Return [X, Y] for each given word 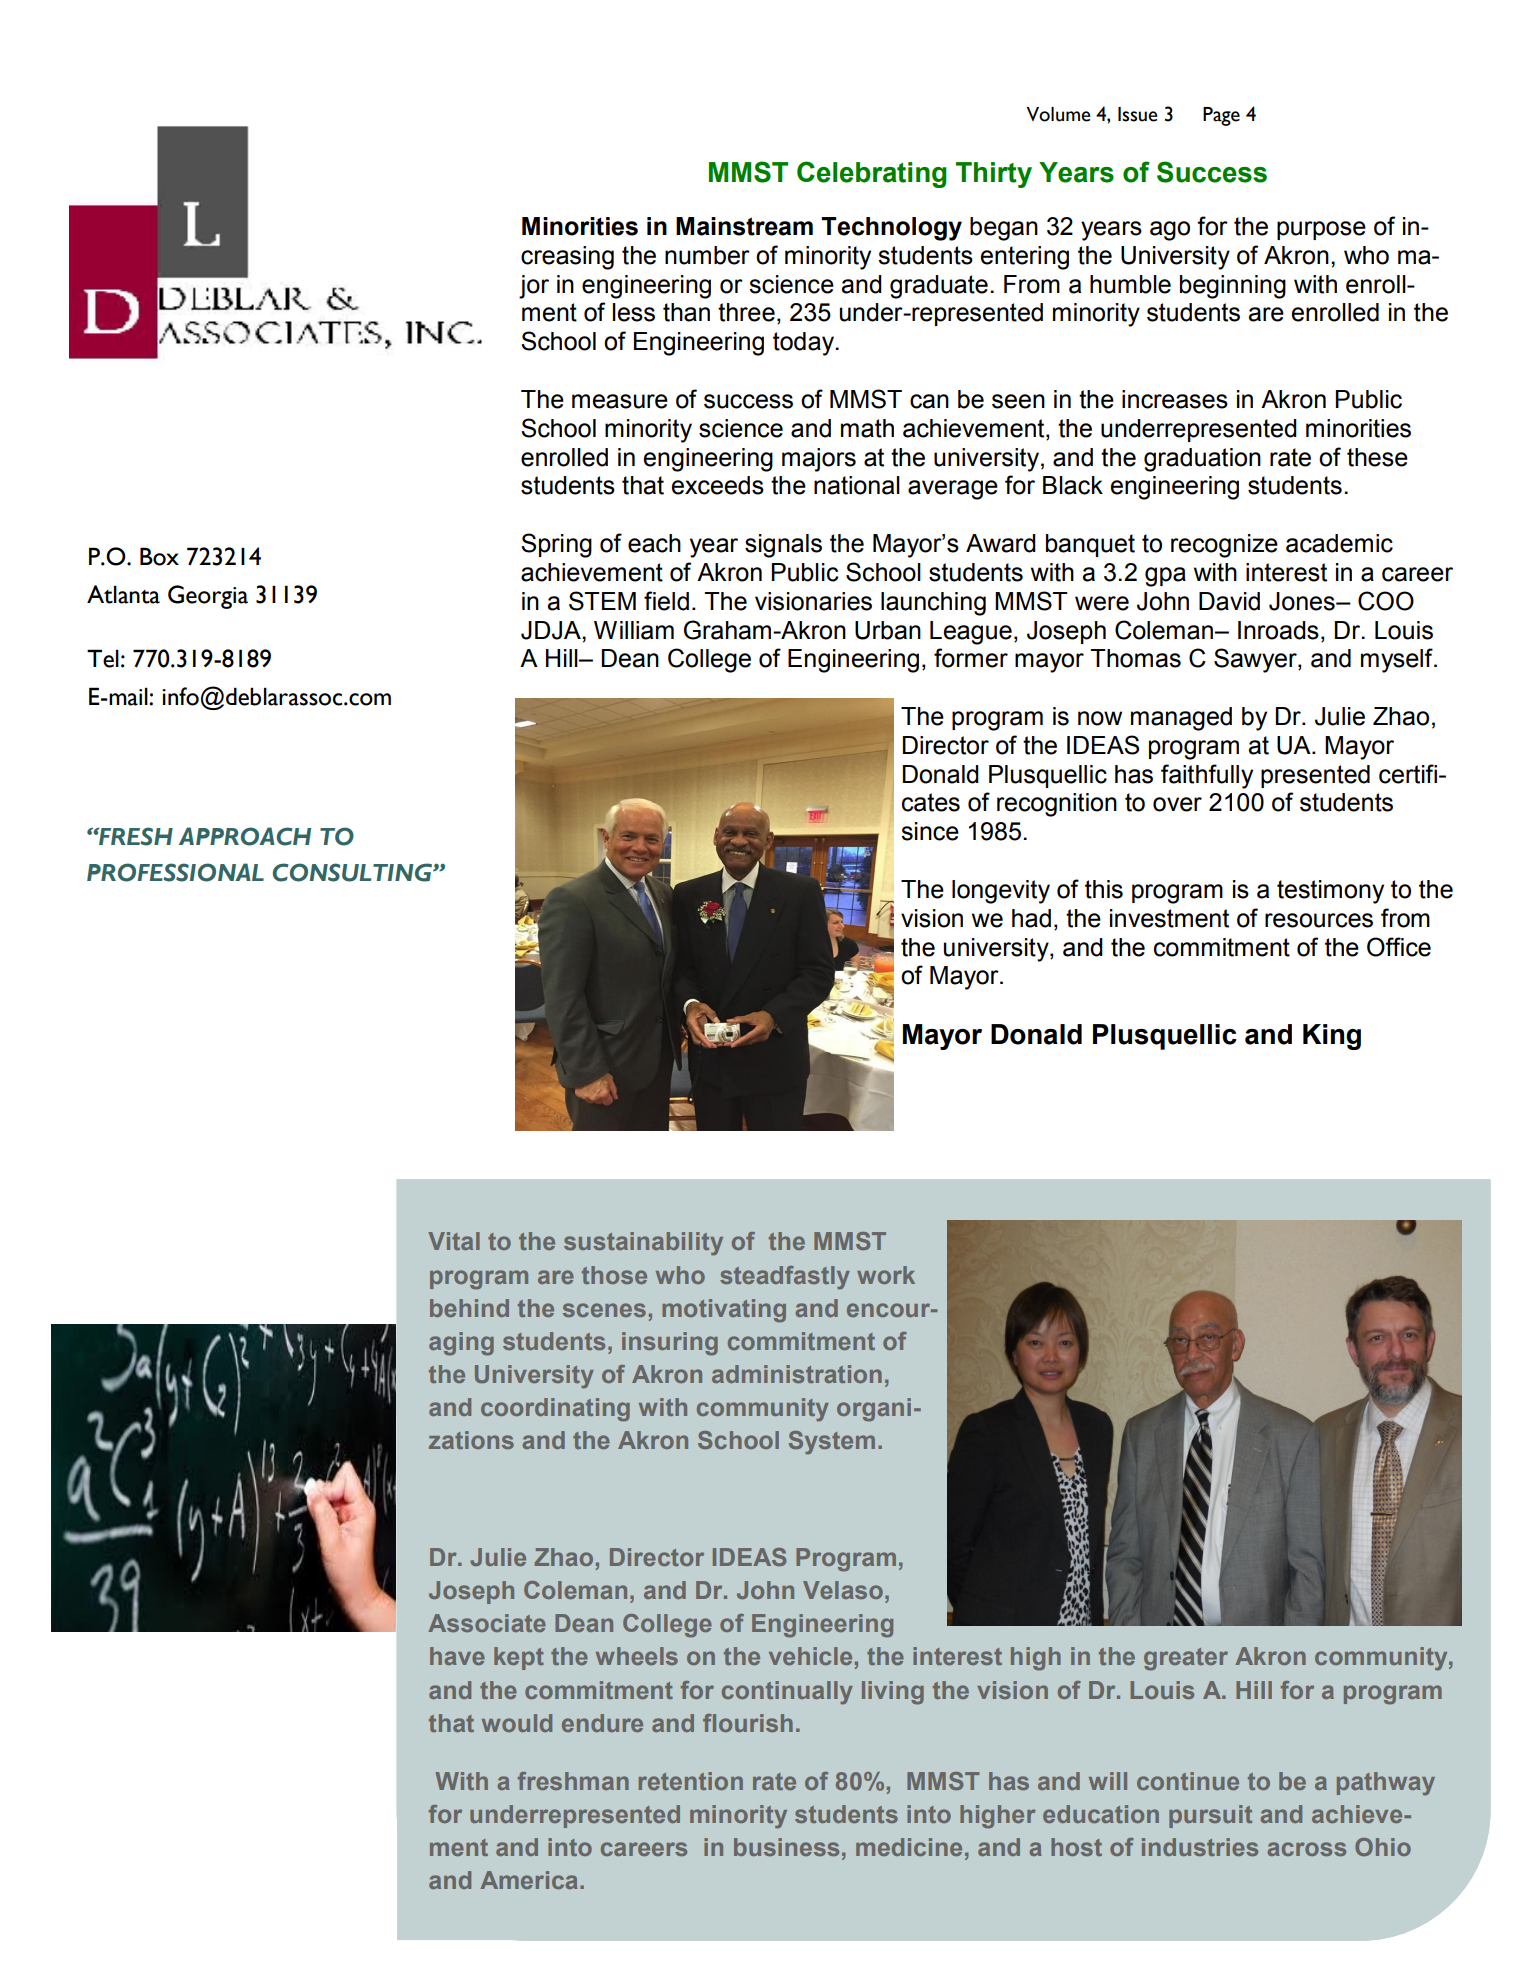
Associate [487, 1623]
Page [1221, 116]
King [1332, 1037]
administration [797, 1374]
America [529, 1880]
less [634, 312]
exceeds [718, 485]
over [1177, 804]
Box [159, 556]
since [930, 831]
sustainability [643, 1244]
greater [1186, 1659]
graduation [1202, 460]
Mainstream [744, 226]
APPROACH [245, 836]
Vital [454, 1241]
